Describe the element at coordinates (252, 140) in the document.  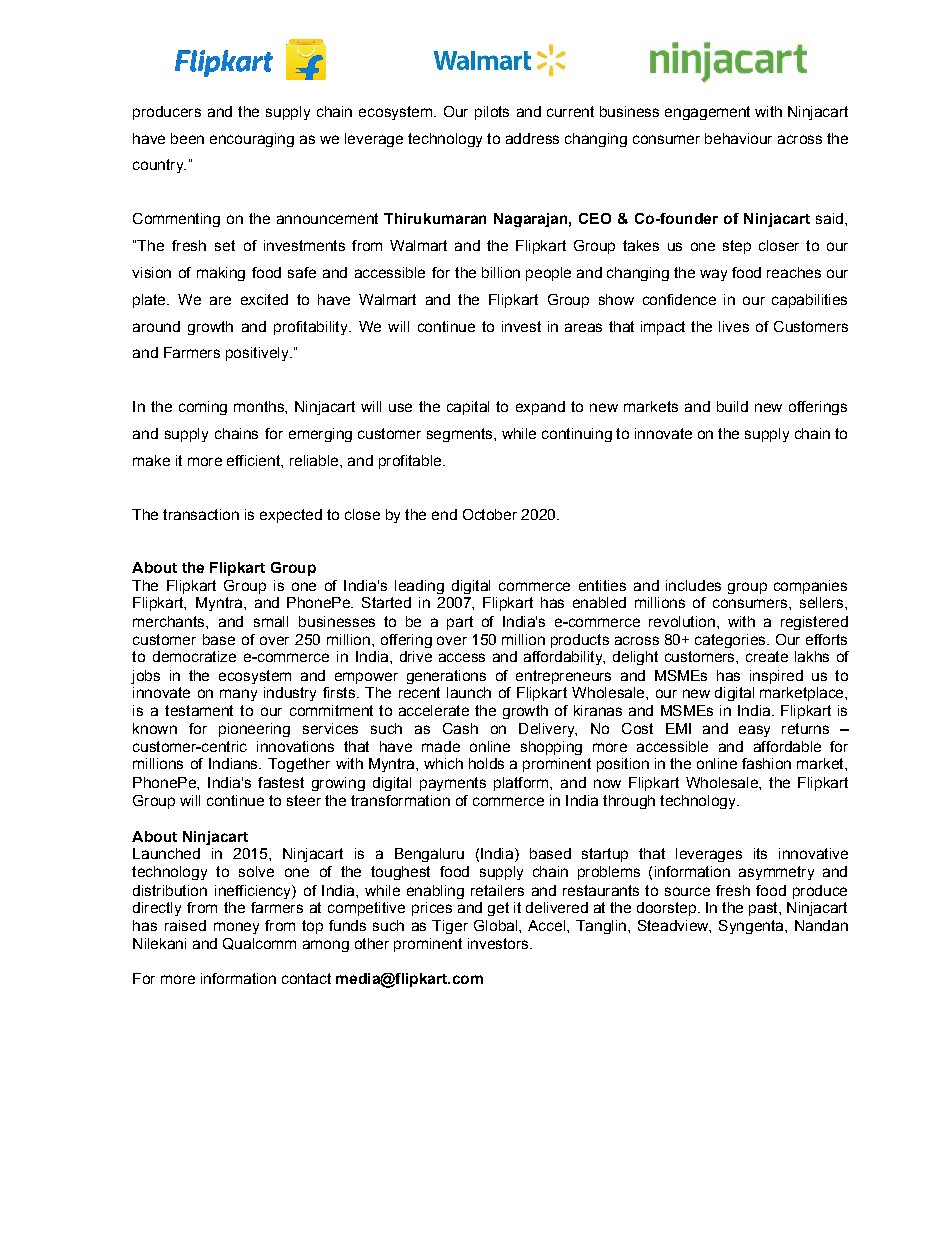
I see `encouraging` at that location.
